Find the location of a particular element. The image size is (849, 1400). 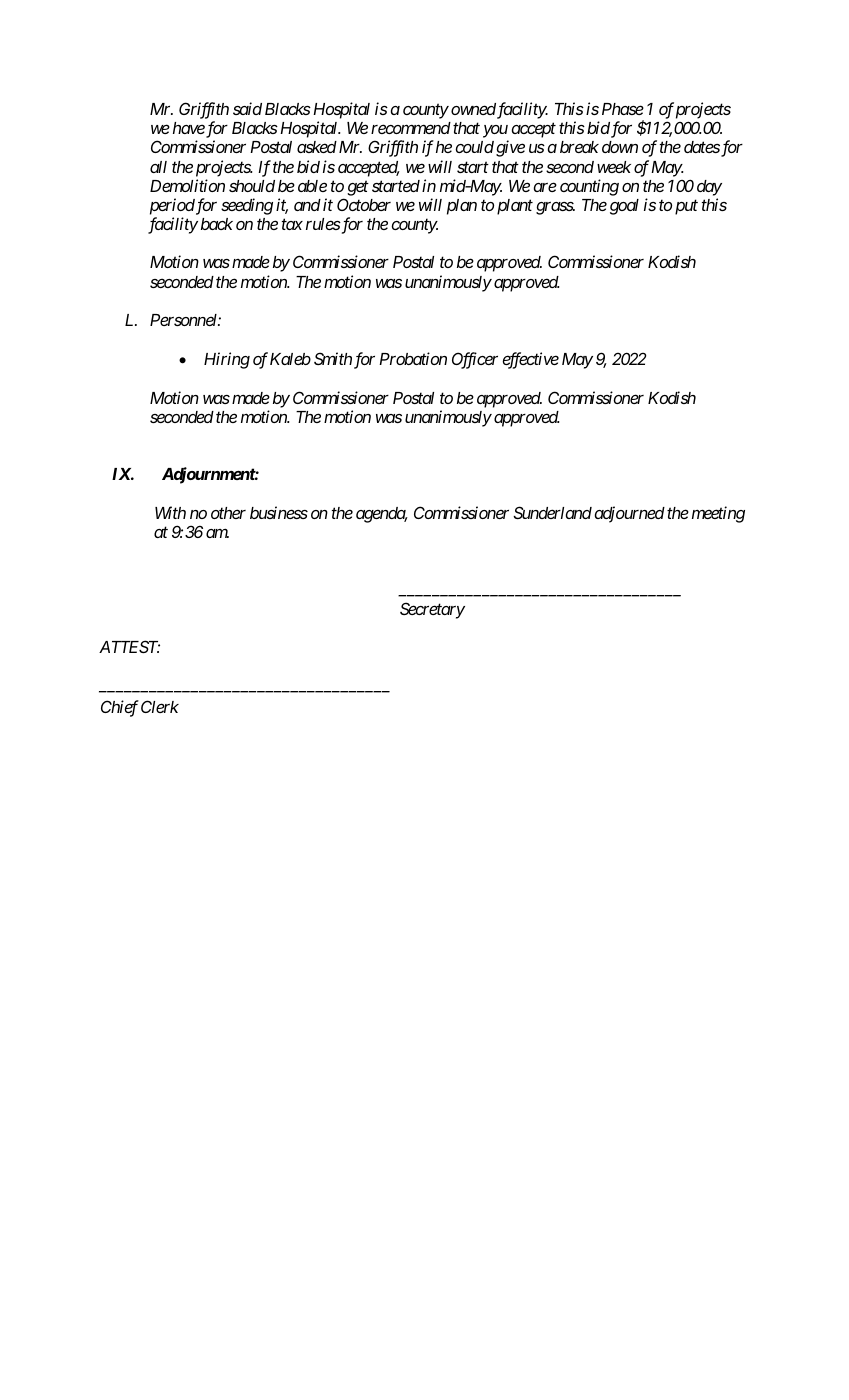

agenda is located at coordinates (381, 515).
